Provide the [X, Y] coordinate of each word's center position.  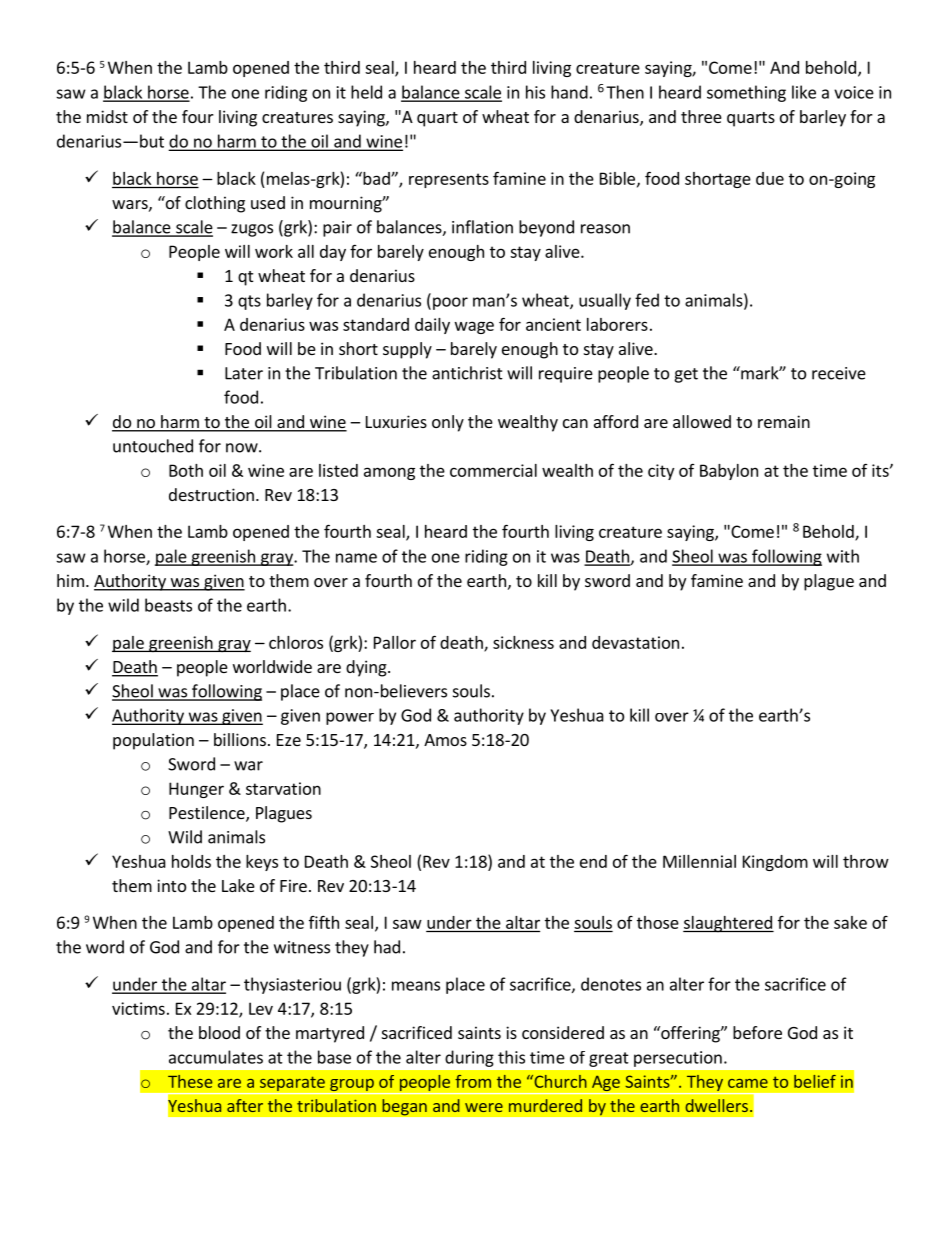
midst [107, 116]
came [748, 1083]
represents [449, 180]
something [746, 93]
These [190, 1081]
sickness [523, 642]
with [843, 556]
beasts [168, 605]
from [473, 1081]
